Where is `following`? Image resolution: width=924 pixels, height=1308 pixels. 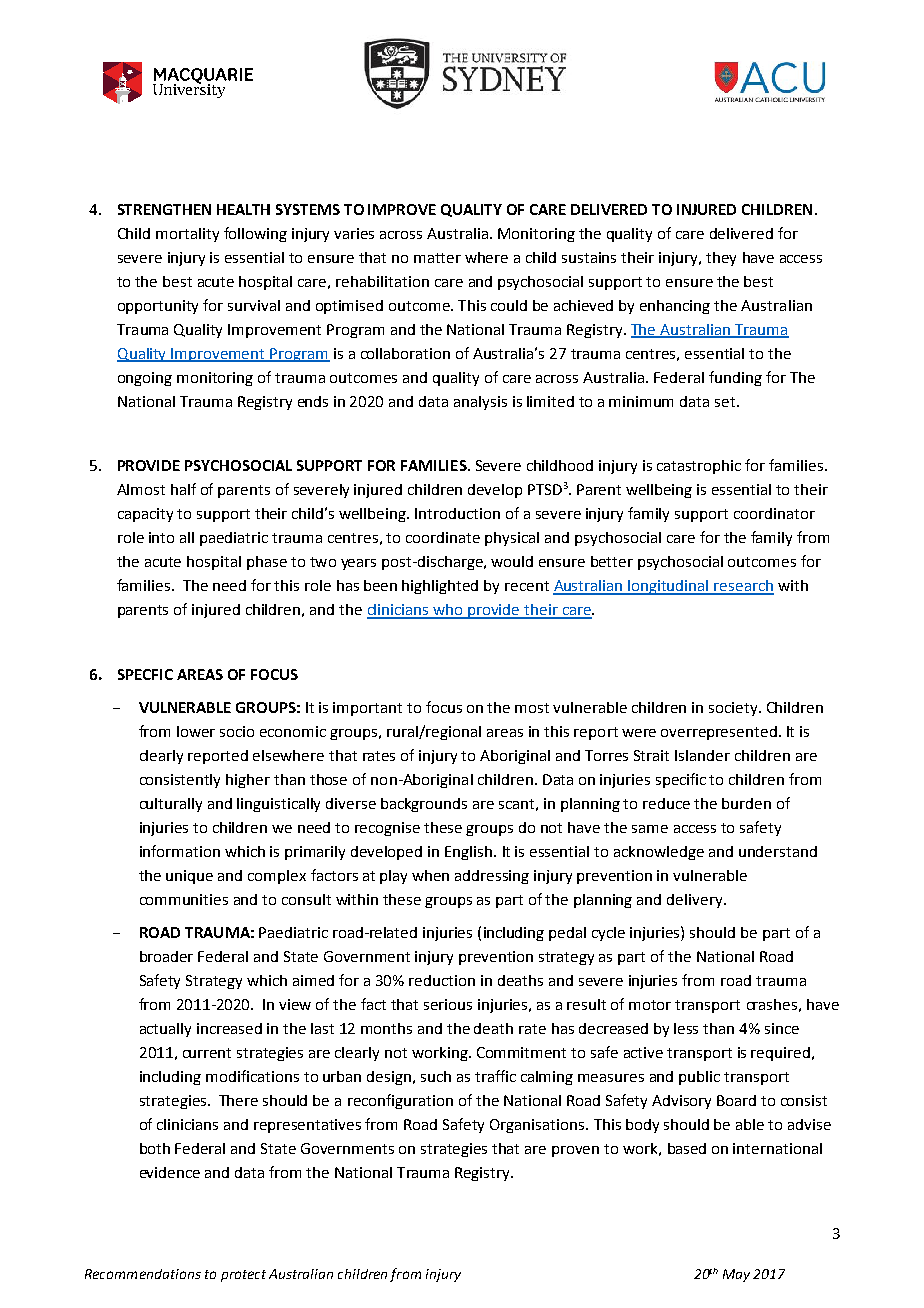 following is located at coordinates (255, 234).
